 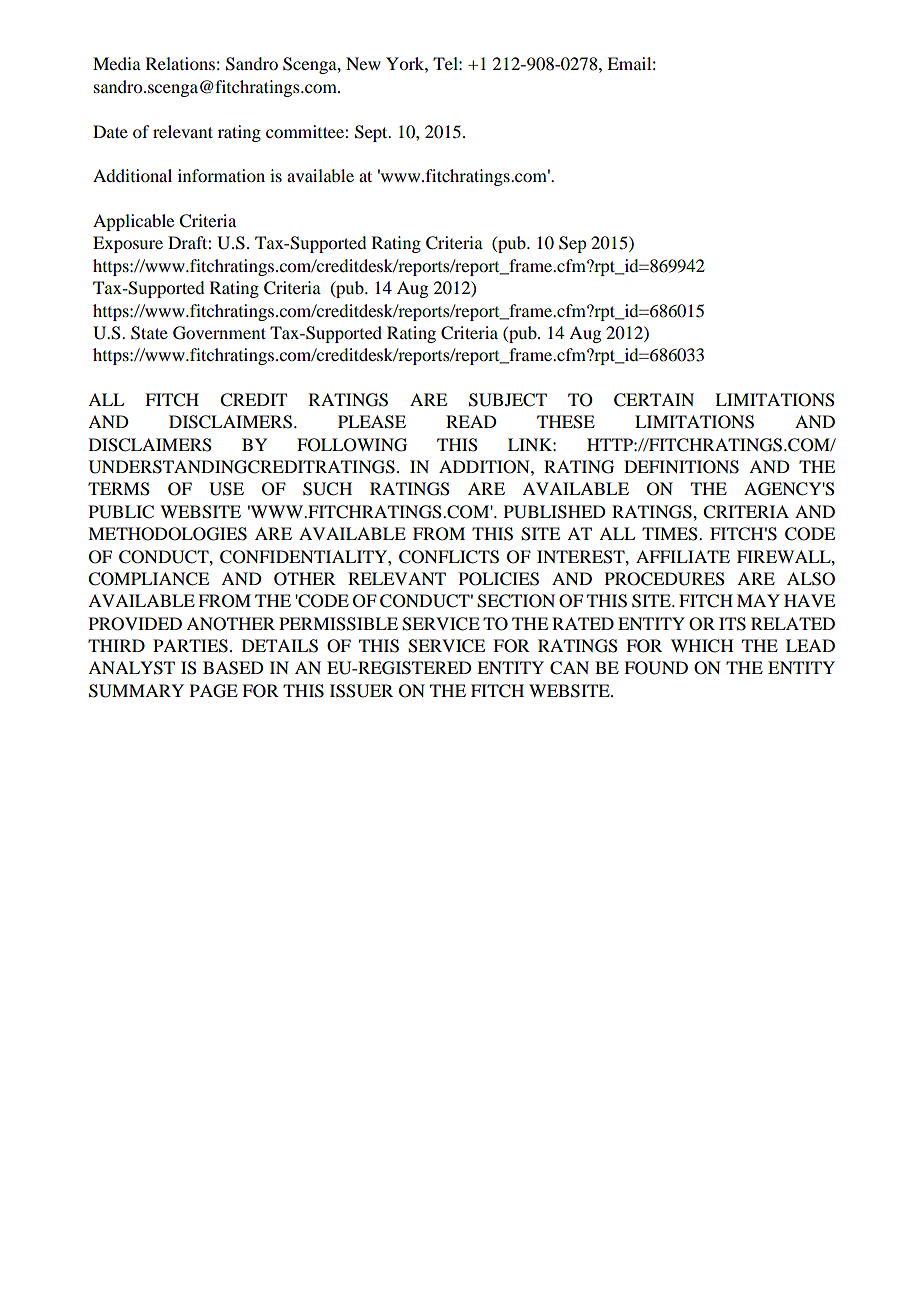 What do you see at coordinates (372, 133) in the screenshot?
I see `Sept` at bounding box center [372, 133].
